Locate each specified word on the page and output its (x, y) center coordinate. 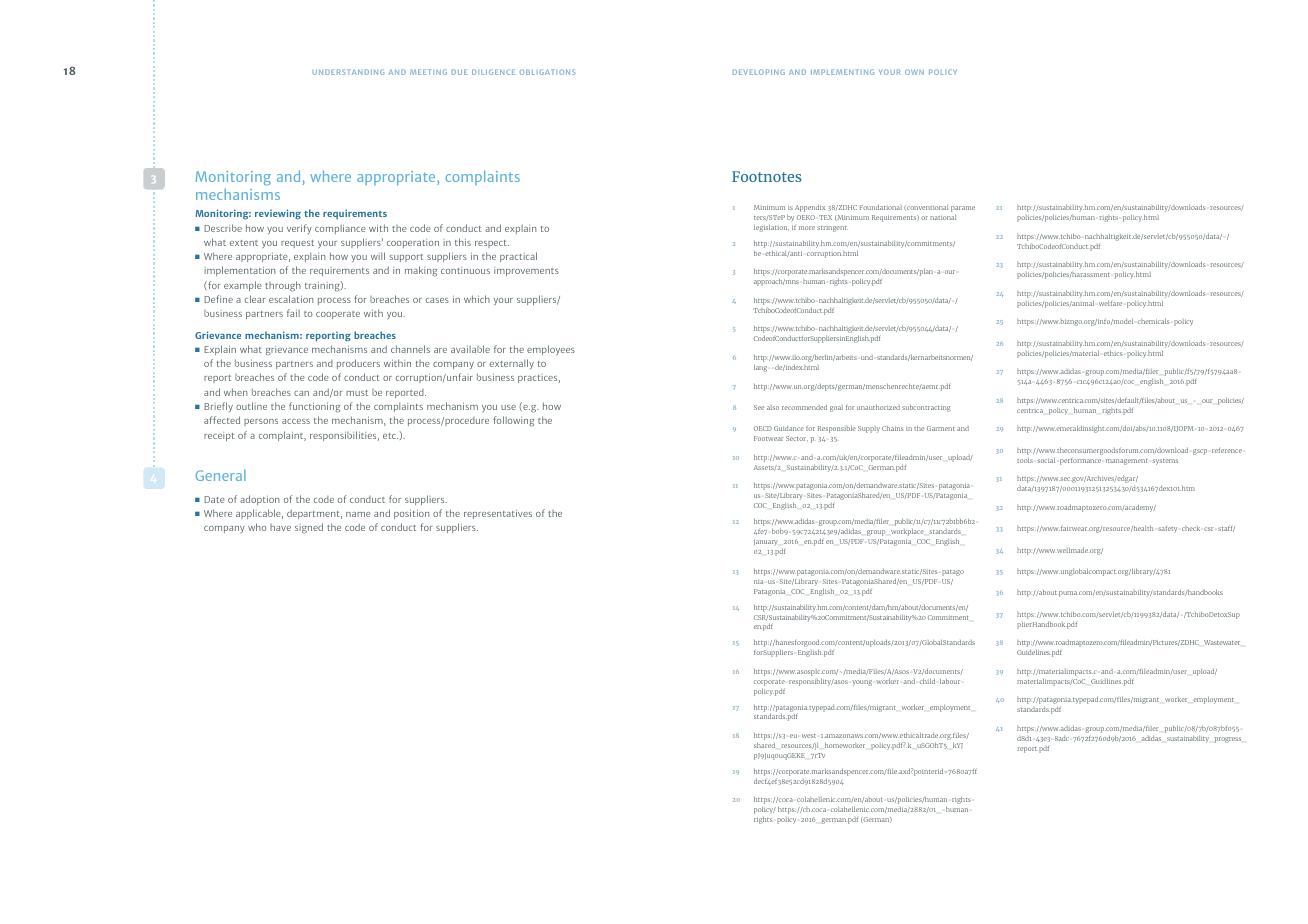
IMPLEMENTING (842, 72)
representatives (498, 514)
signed (309, 528)
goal (836, 408)
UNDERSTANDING (348, 72)
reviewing (278, 214)
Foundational (881, 207)
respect (492, 244)
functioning (314, 407)
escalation (291, 299)
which (477, 299)
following (513, 421)
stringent (832, 229)
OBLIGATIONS (548, 72)
